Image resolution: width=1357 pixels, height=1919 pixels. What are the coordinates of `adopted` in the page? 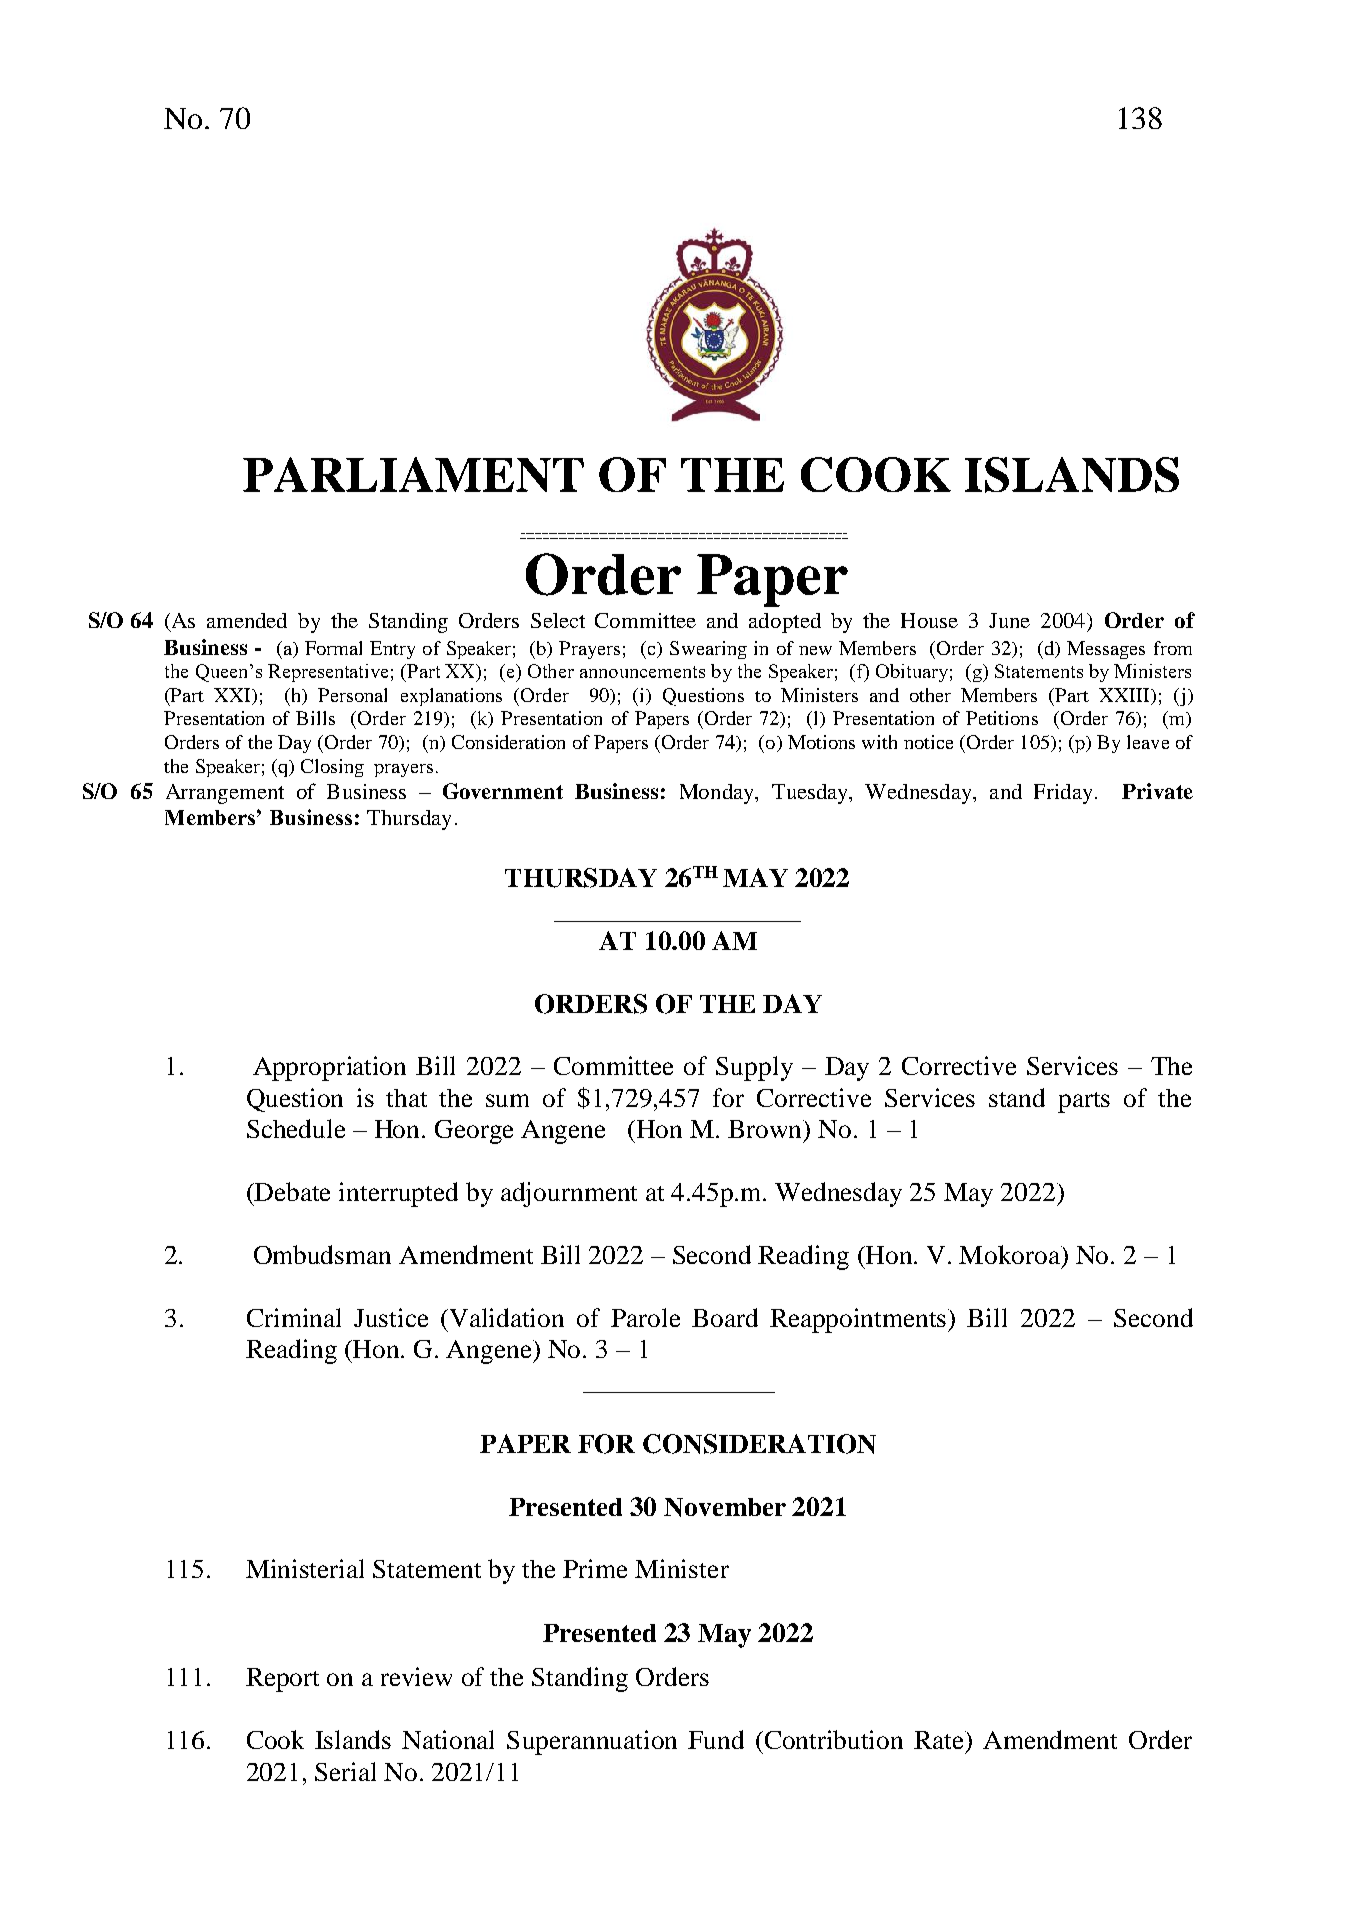 It's located at (785, 623).
